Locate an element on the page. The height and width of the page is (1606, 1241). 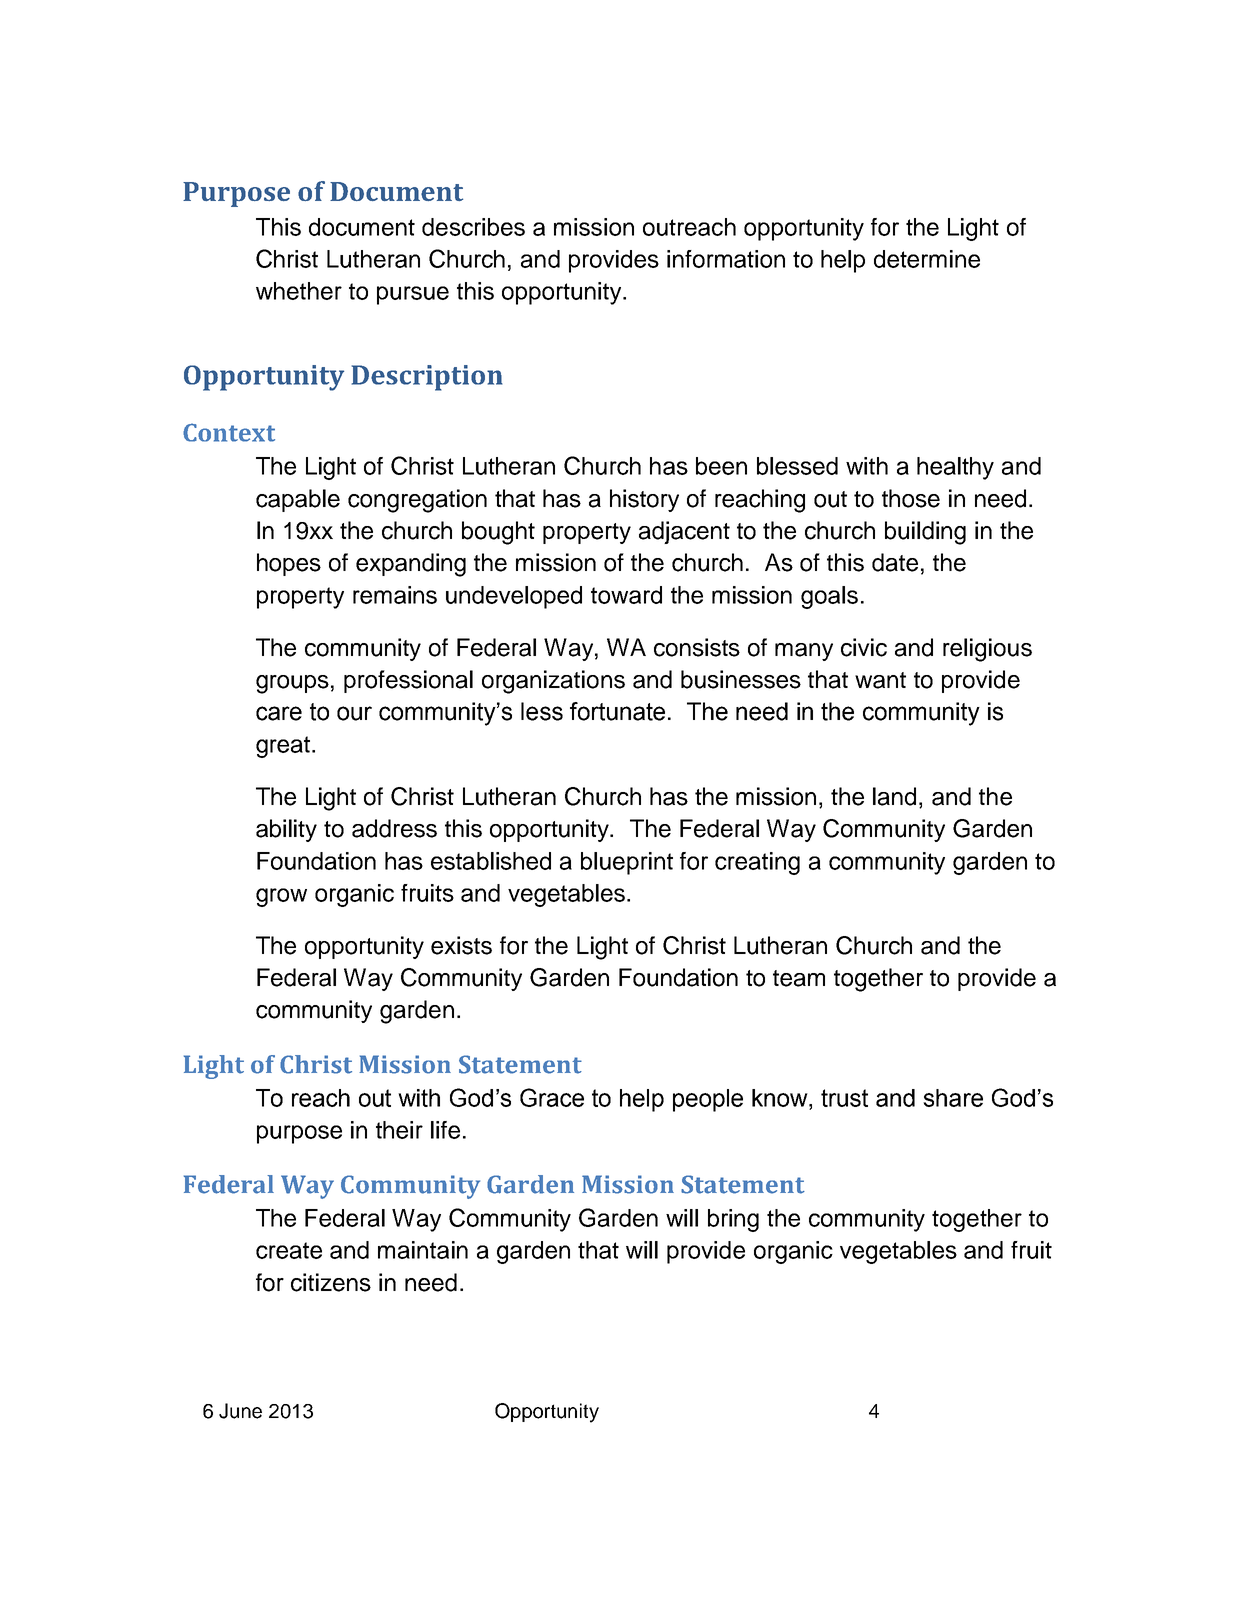
ability is located at coordinates (286, 830).
